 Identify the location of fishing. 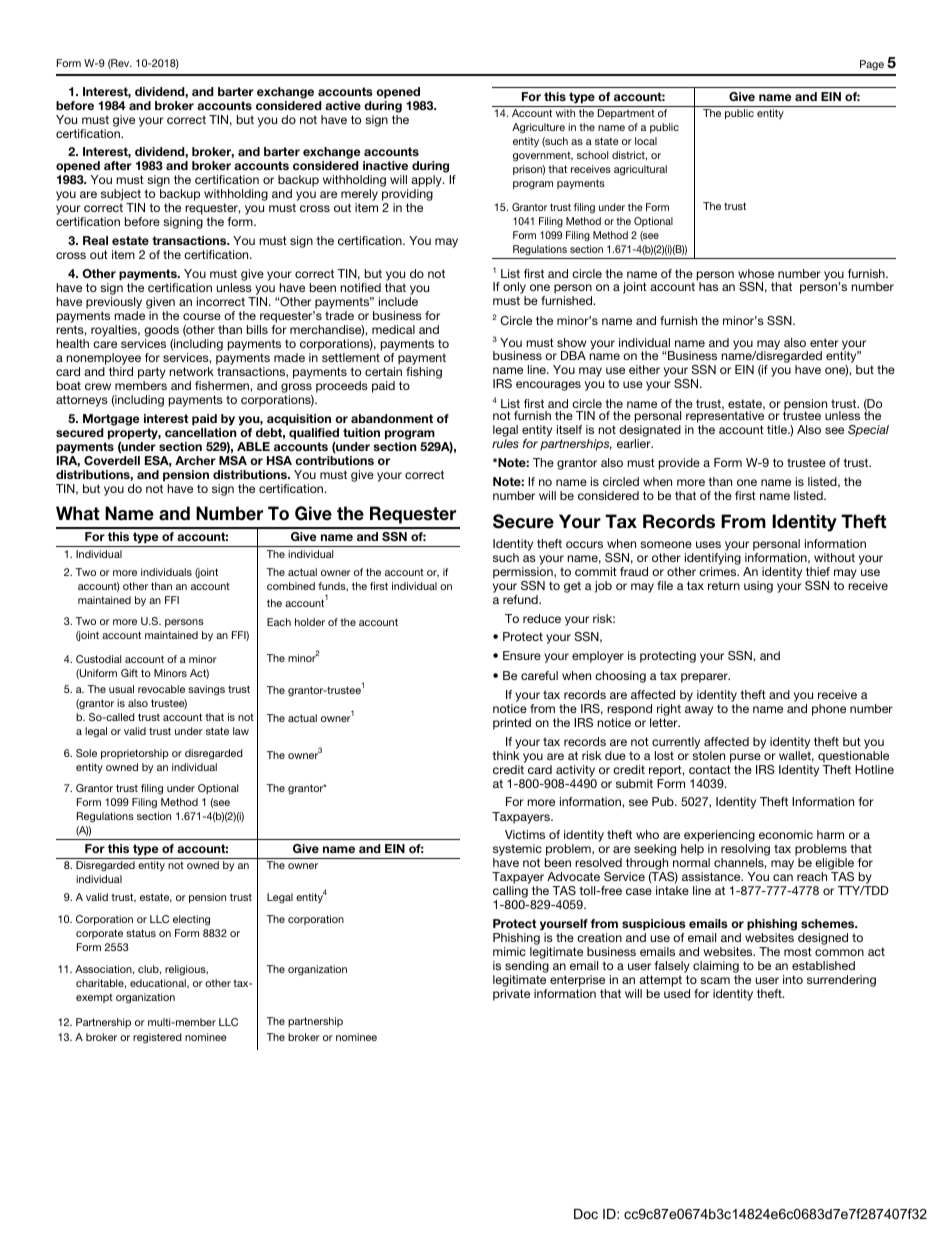
(424, 373).
